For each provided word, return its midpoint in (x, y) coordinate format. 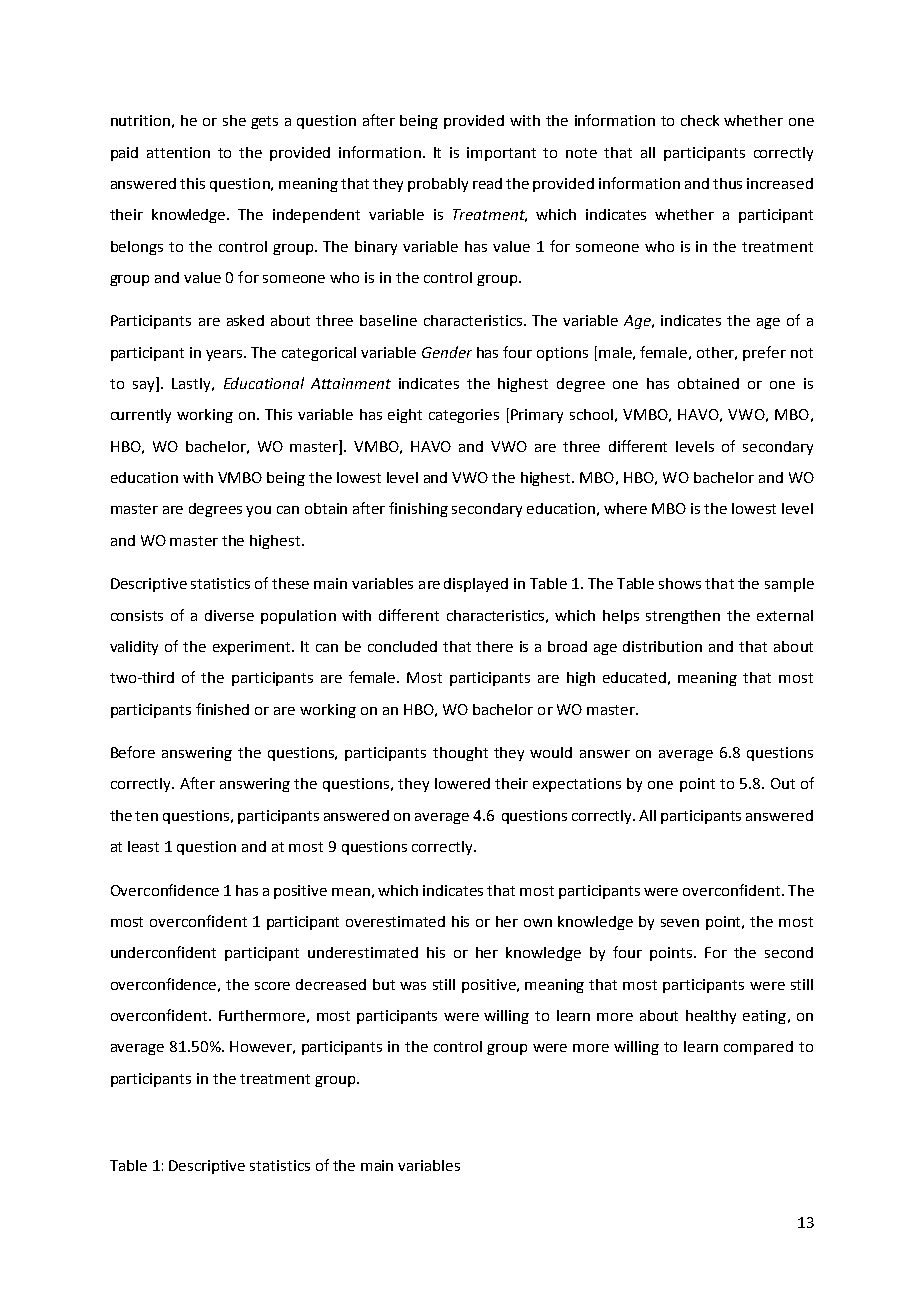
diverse (229, 615)
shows (680, 583)
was (413, 986)
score (272, 986)
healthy (711, 1017)
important (501, 154)
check (700, 120)
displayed (476, 585)
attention (178, 152)
